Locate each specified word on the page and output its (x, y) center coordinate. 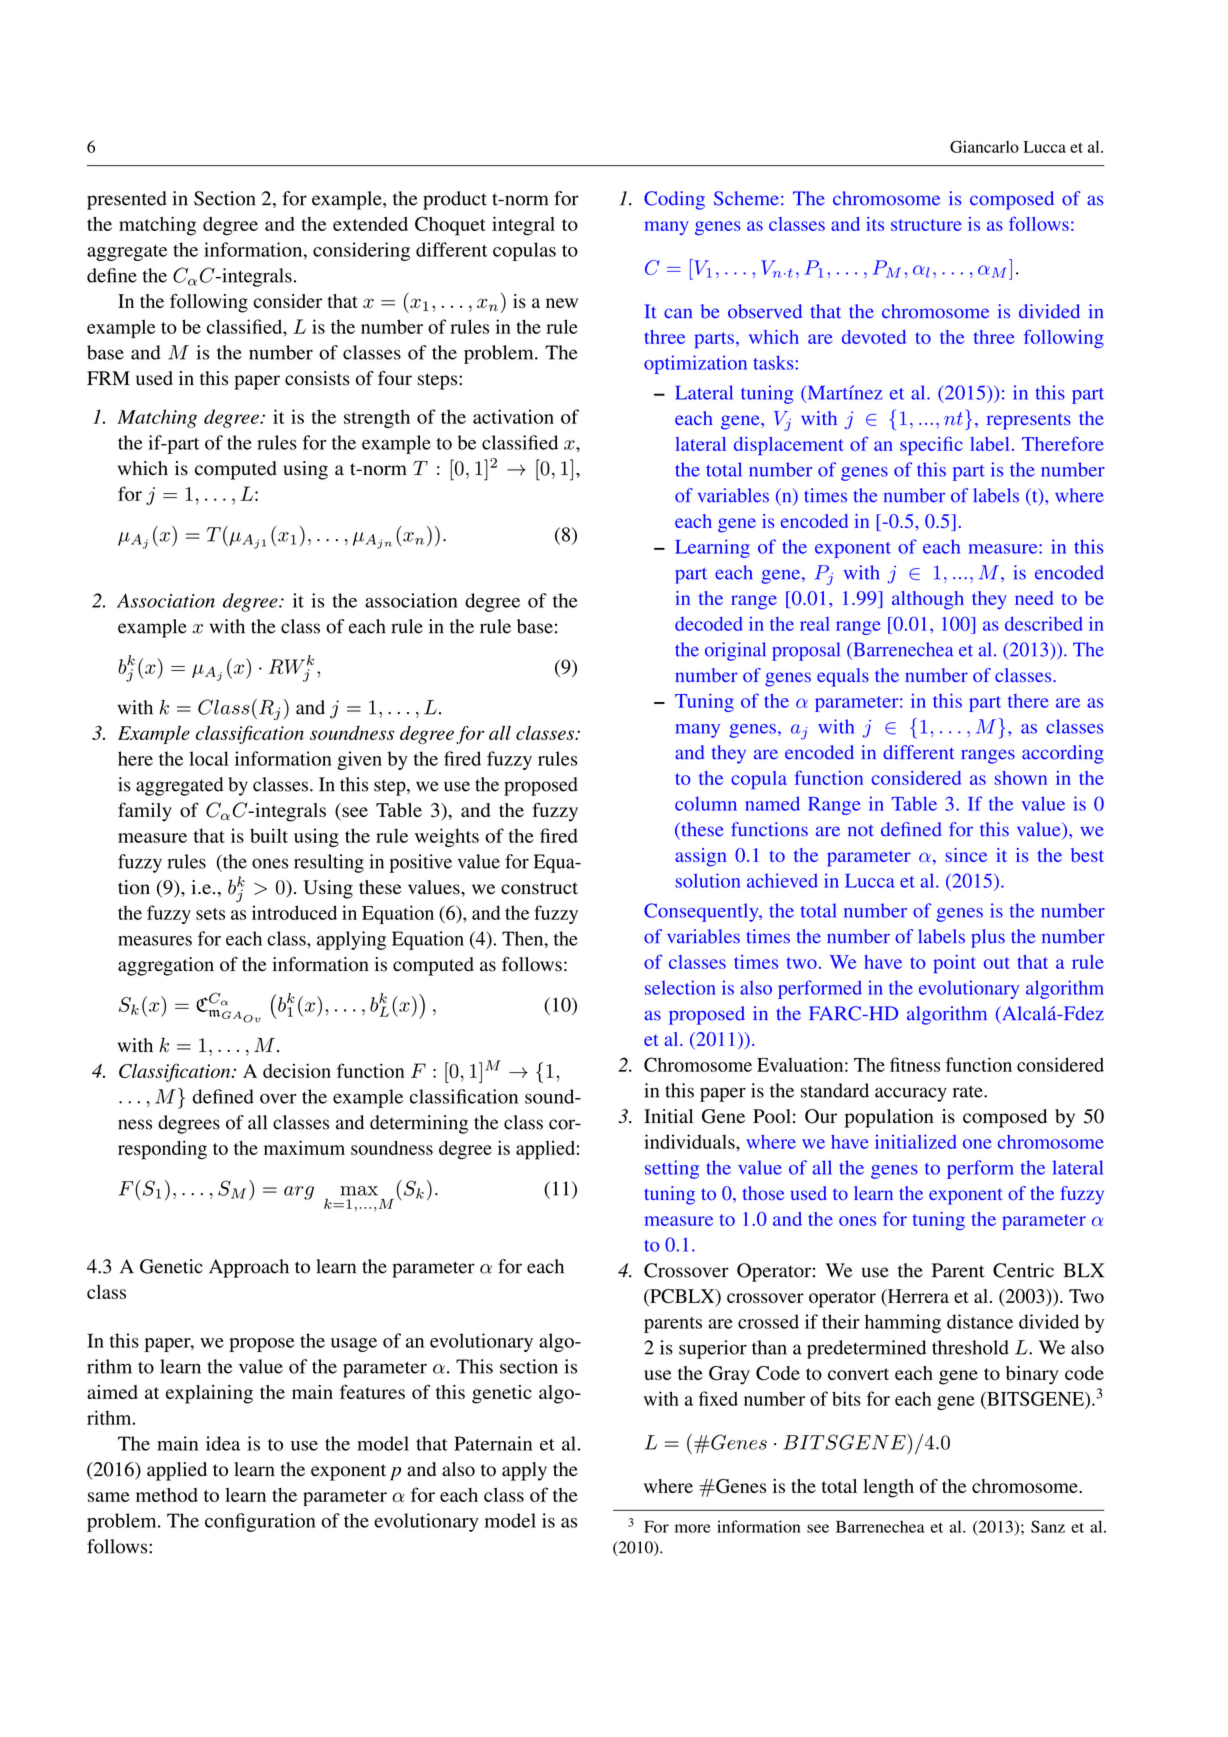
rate (969, 1091)
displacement (789, 446)
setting (672, 1169)
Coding (674, 200)
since (966, 855)
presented (127, 200)
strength (377, 418)
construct (539, 888)
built (269, 835)
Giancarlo (984, 146)
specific (931, 446)
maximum (304, 1147)
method (167, 1495)
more (693, 1528)
